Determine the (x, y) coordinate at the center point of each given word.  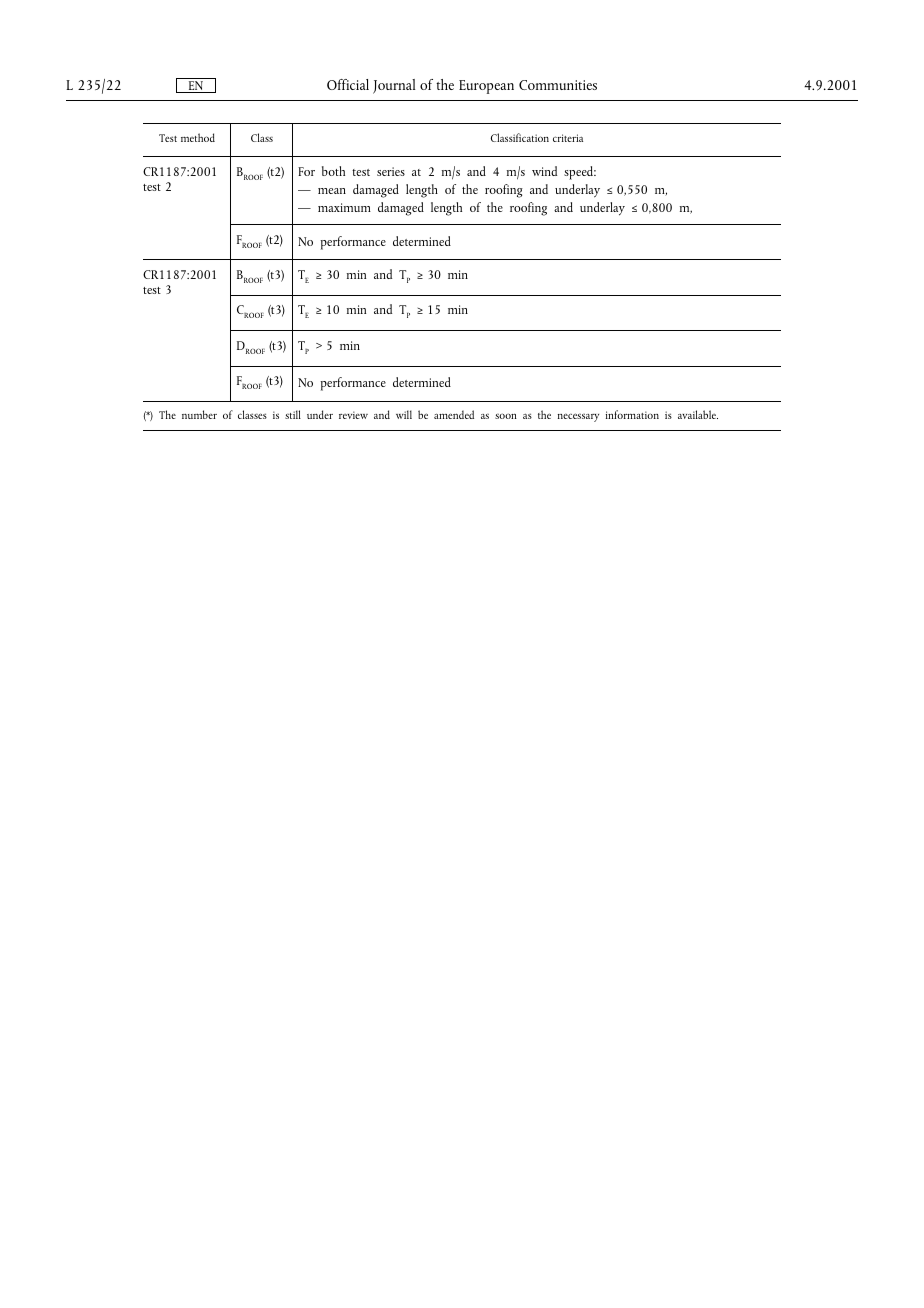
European (486, 87)
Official (348, 84)
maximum (344, 207)
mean (332, 191)
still (293, 414)
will (404, 414)
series (391, 171)
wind (544, 171)
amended (454, 414)
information (632, 414)
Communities (558, 85)
